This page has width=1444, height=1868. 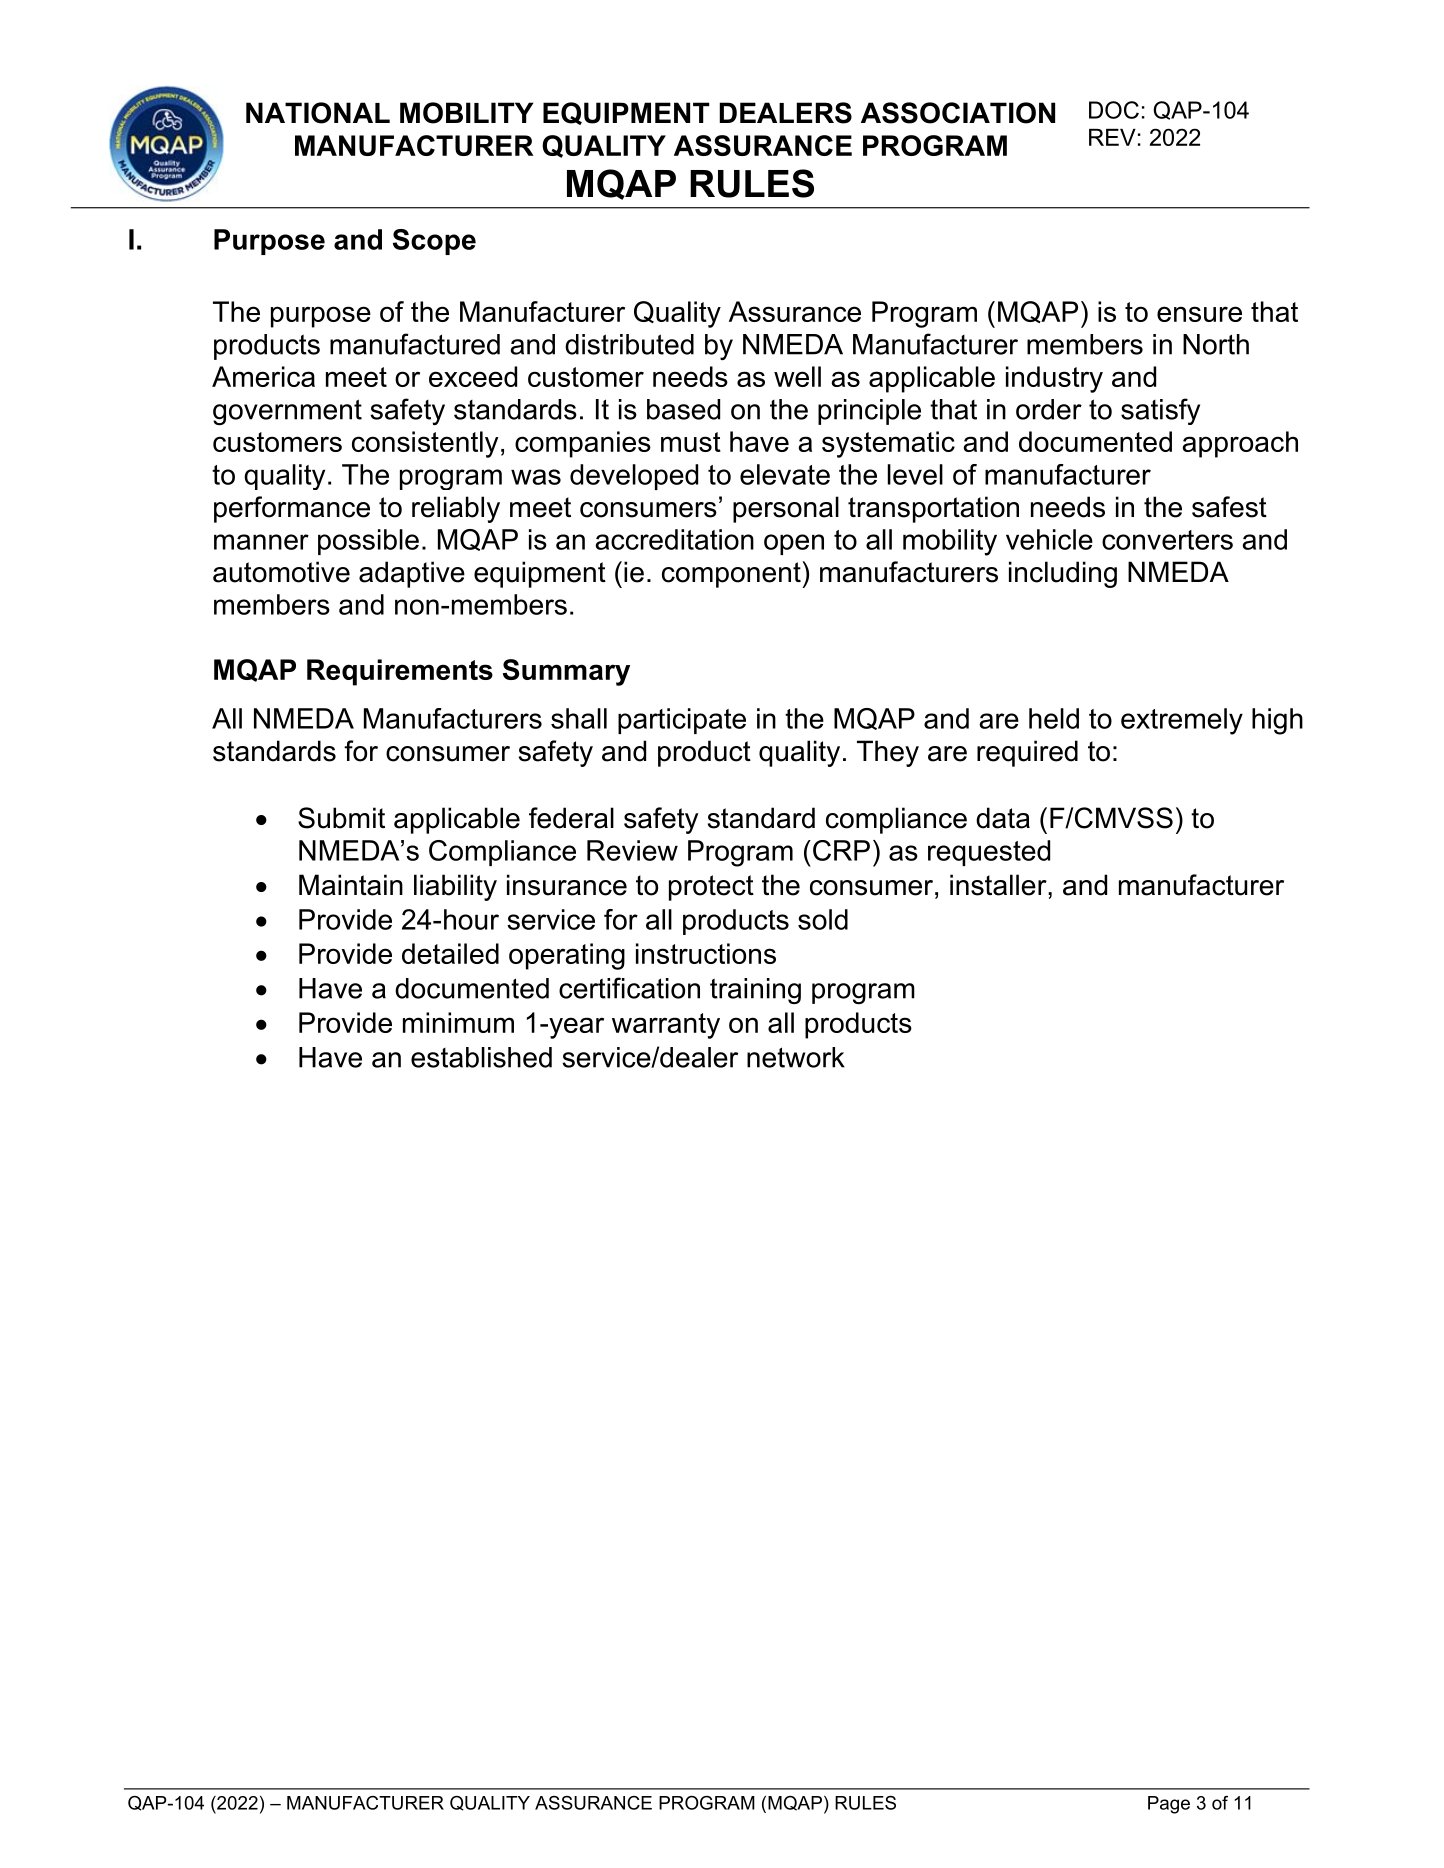 I want to click on training, so click(x=755, y=991).
